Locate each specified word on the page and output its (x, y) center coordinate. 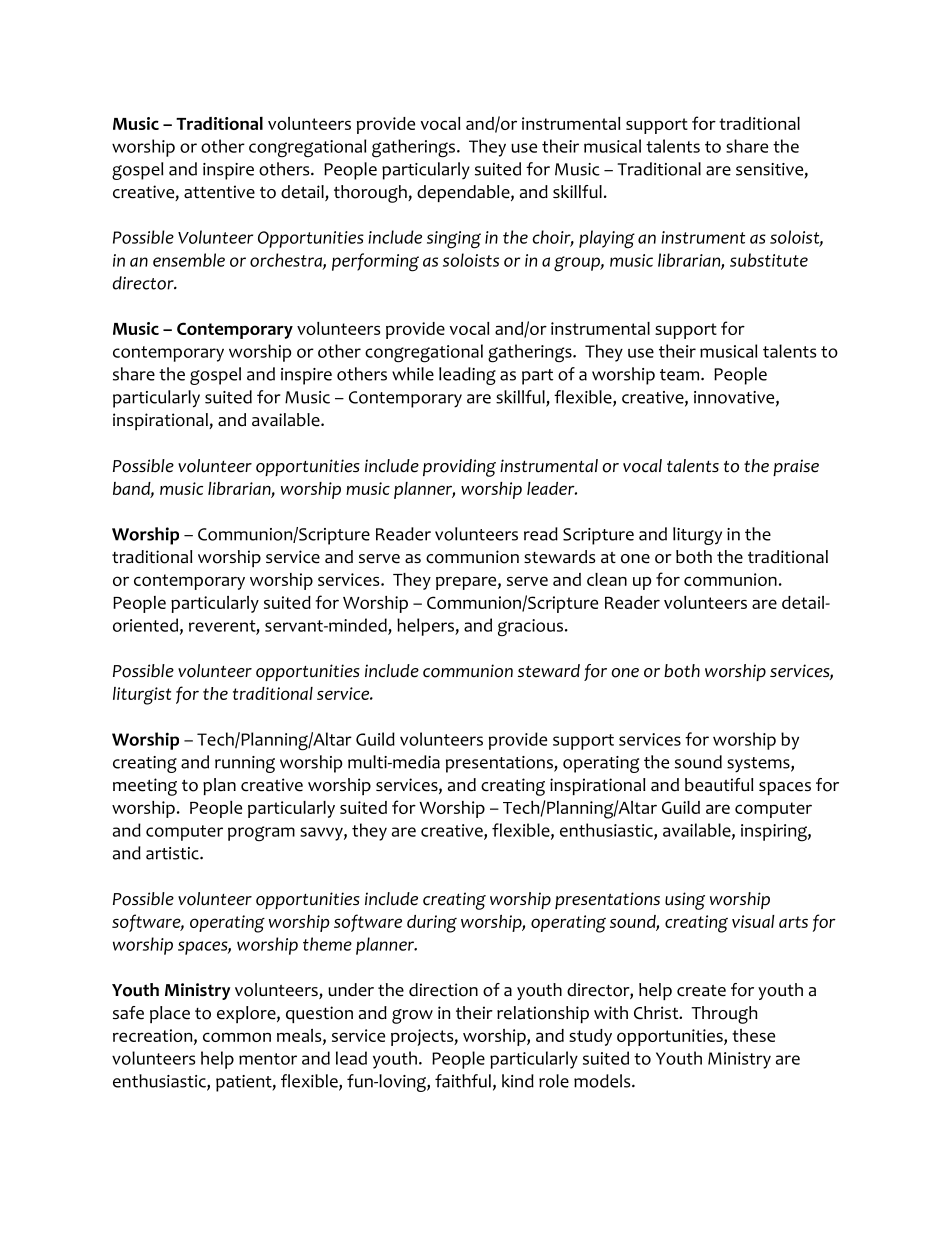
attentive (219, 192)
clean (607, 579)
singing (454, 240)
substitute (769, 260)
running (245, 764)
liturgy (697, 536)
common (237, 1037)
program (261, 834)
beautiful (719, 785)
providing (459, 468)
